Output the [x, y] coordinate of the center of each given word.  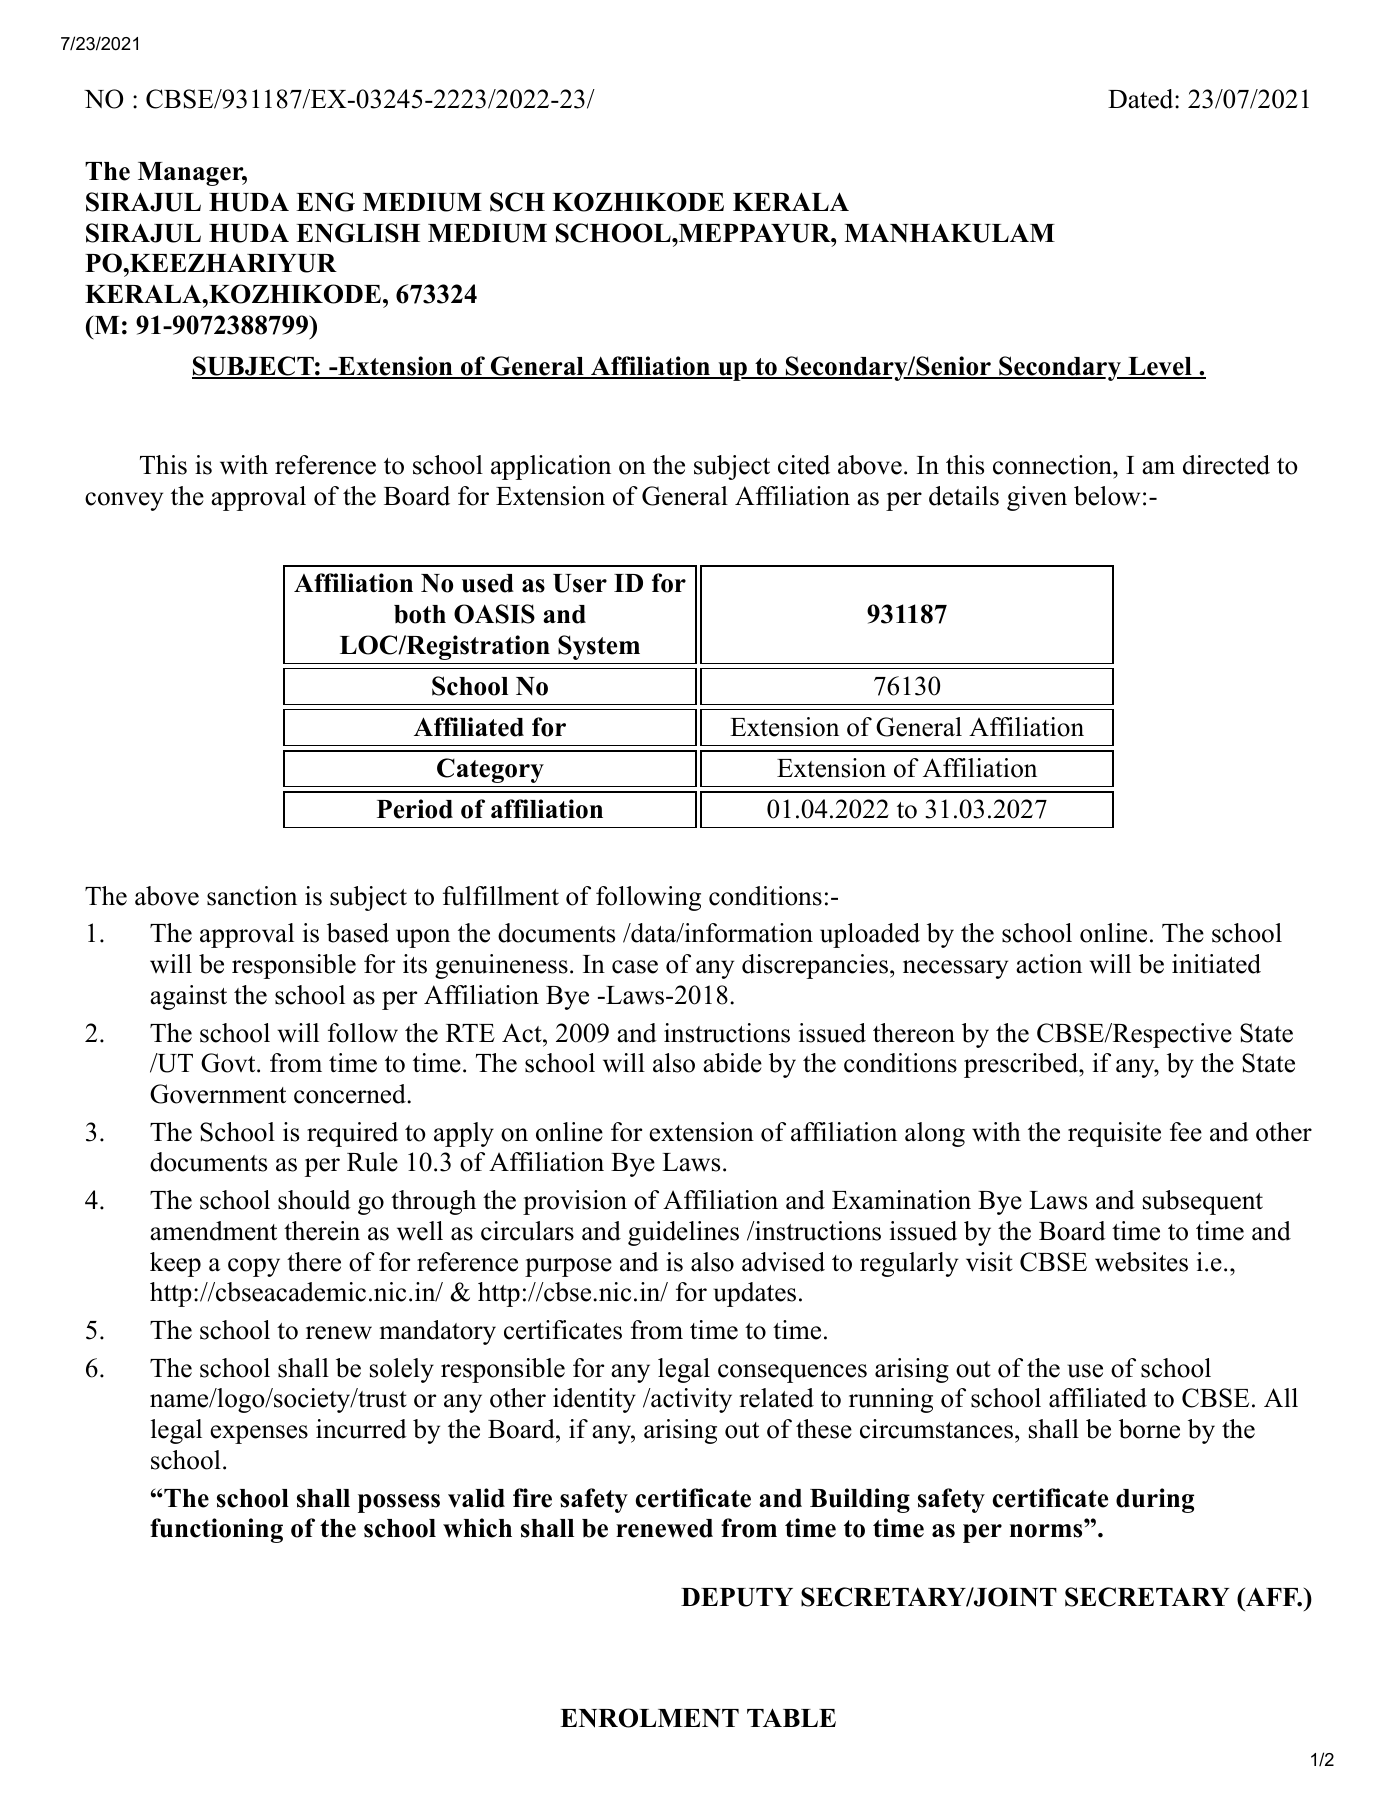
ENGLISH [358, 233]
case [635, 967]
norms [1046, 1531]
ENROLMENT [649, 1718]
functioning [216, 1530]
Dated [1142, 99]
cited [804, 465]
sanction [252, 896]
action [1049, 964]
